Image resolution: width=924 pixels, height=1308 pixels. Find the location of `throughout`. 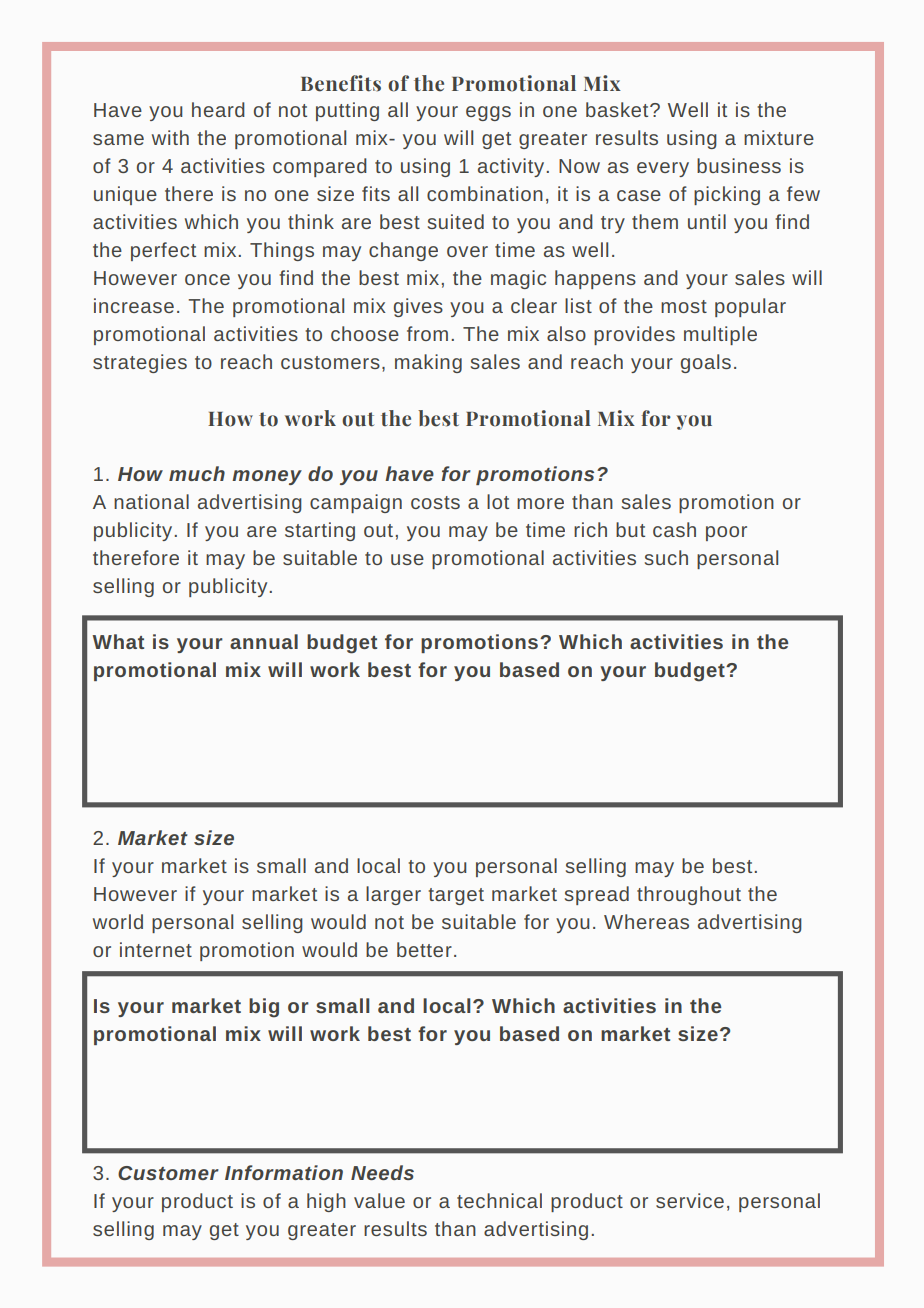

throughout is located at coordinates (689, 895).
